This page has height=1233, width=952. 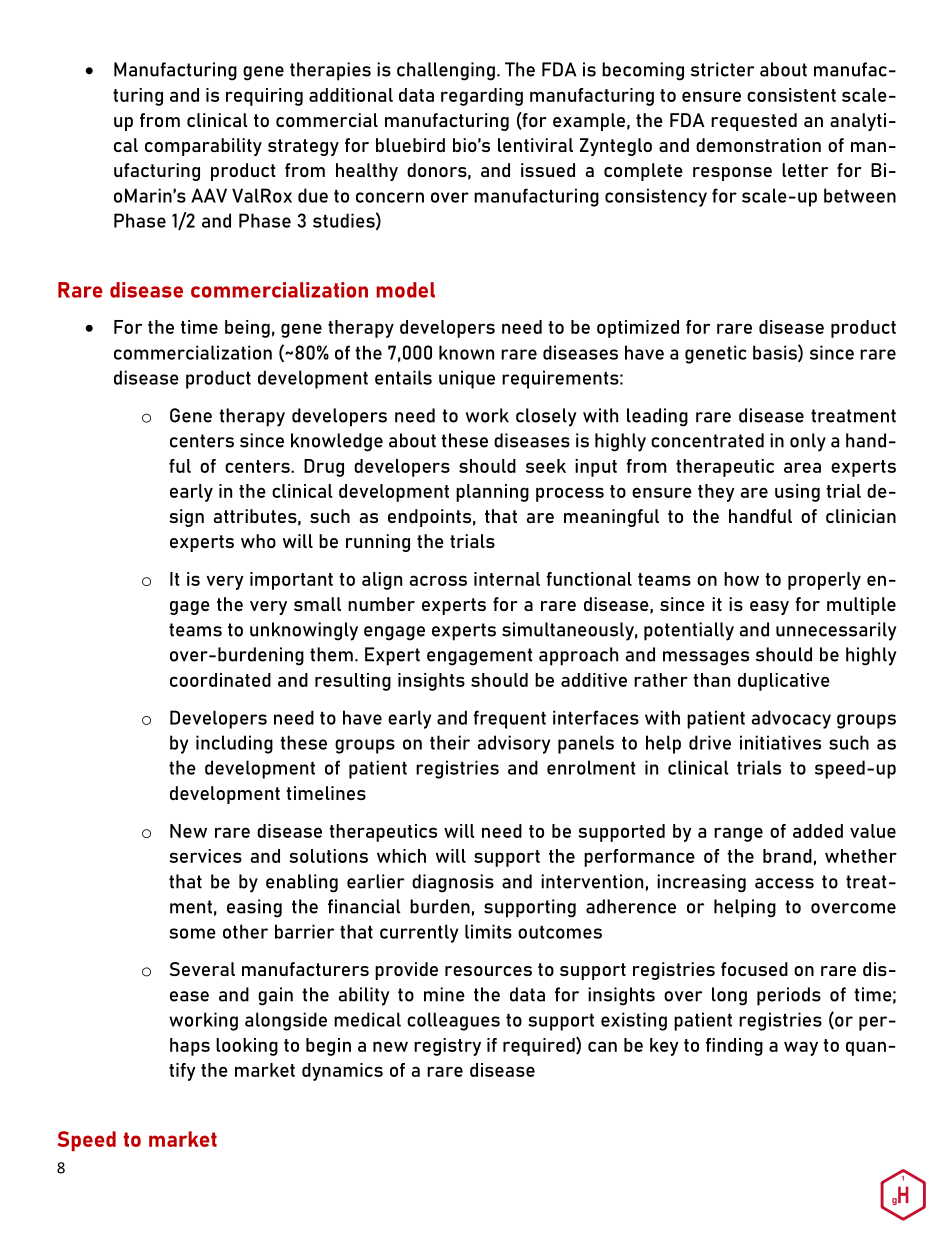 What do you see at coordinates (466, 352) in the page?
I see `known` at bounding box center [466, 352].
